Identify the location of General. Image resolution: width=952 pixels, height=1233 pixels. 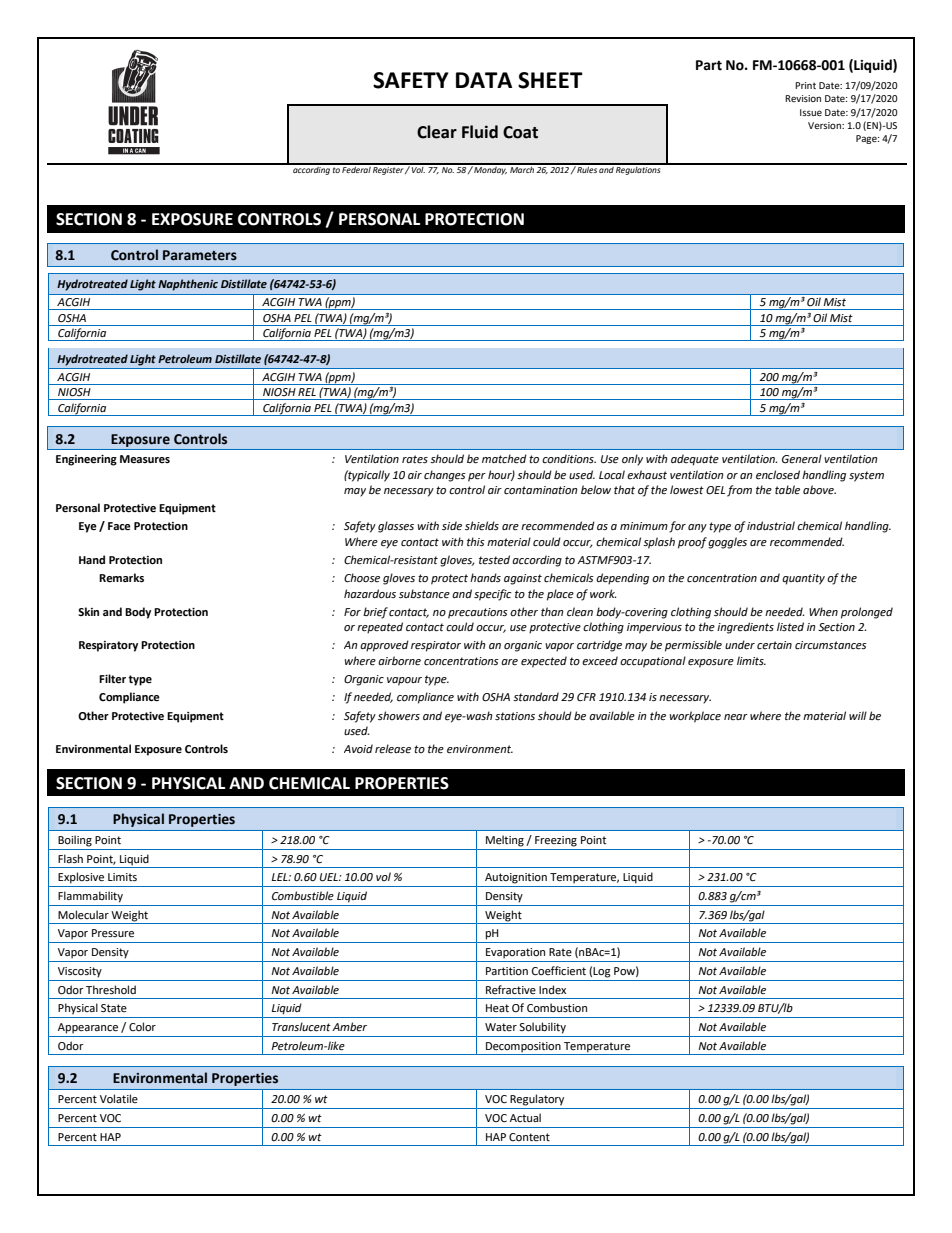
(802, 459).
